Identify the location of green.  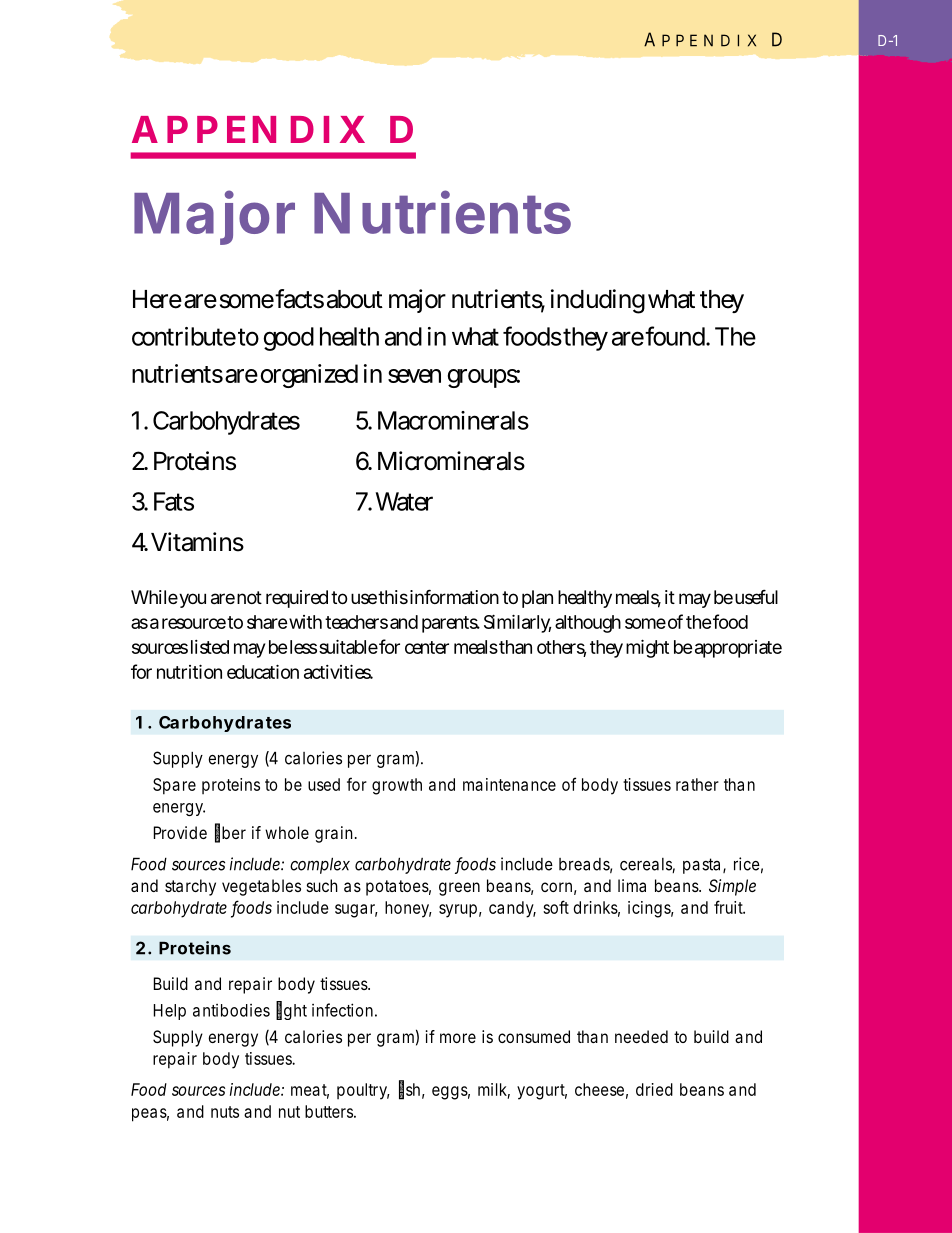
(459, 889).
